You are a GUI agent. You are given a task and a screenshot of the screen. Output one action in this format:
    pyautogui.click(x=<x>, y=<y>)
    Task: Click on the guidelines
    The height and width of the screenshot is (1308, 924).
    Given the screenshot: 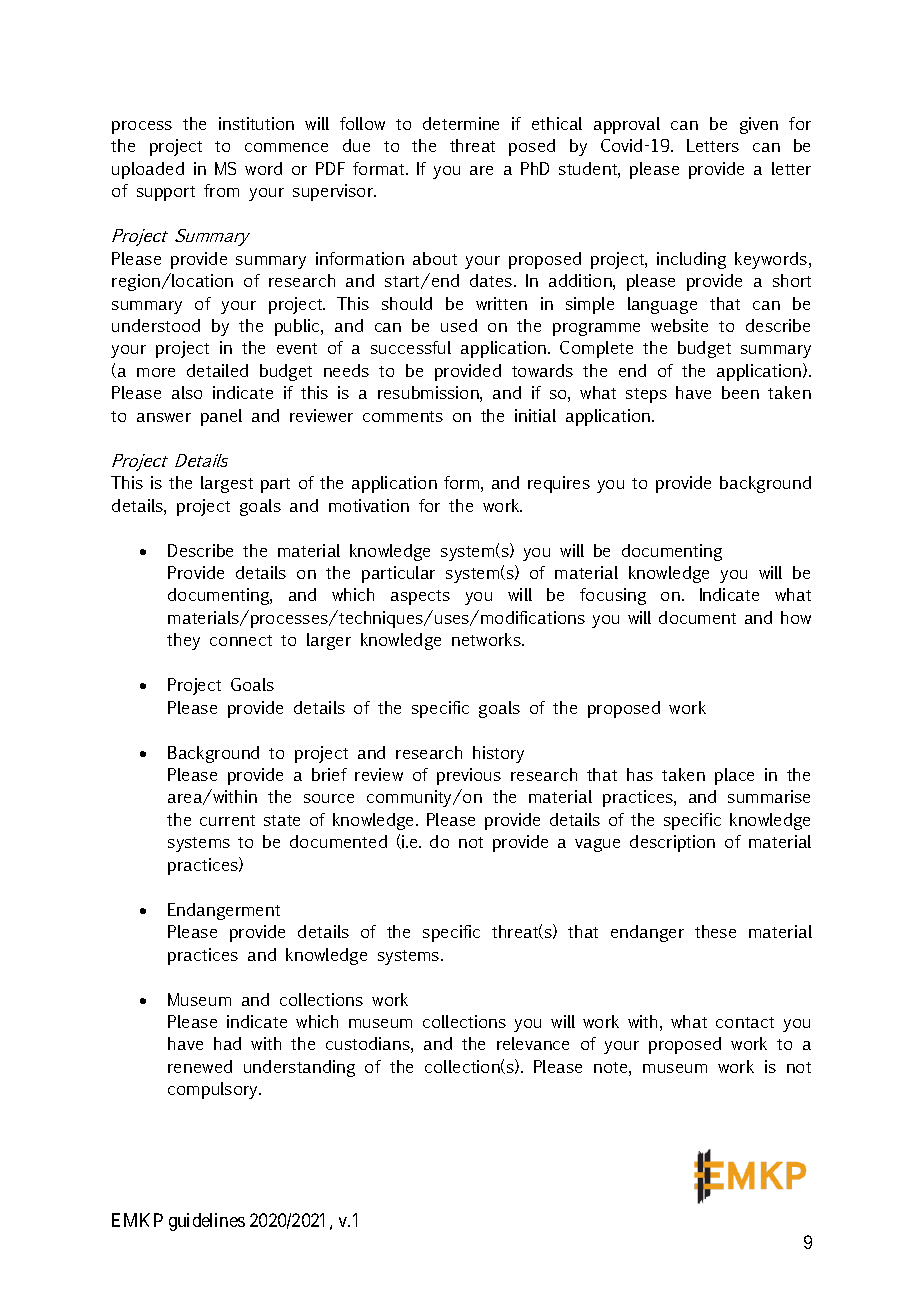 What is the action you would take?
    pyautogui.click(x=207, y=1222)
